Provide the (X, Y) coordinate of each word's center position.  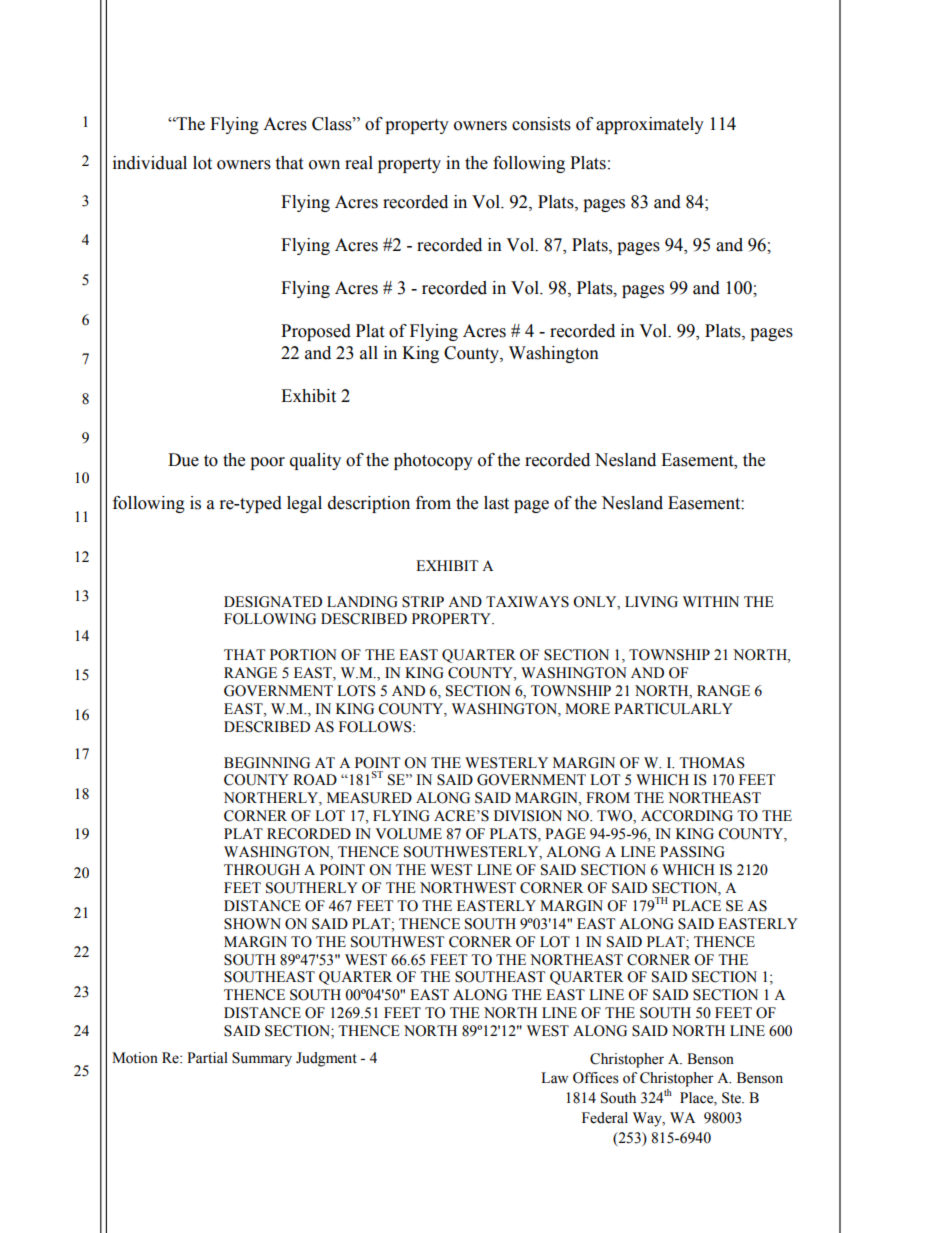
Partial (207, 1057)
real (359, 163)
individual (150, 163)
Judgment (326, 1059)
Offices (596, 1078)
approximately (650, 125)
